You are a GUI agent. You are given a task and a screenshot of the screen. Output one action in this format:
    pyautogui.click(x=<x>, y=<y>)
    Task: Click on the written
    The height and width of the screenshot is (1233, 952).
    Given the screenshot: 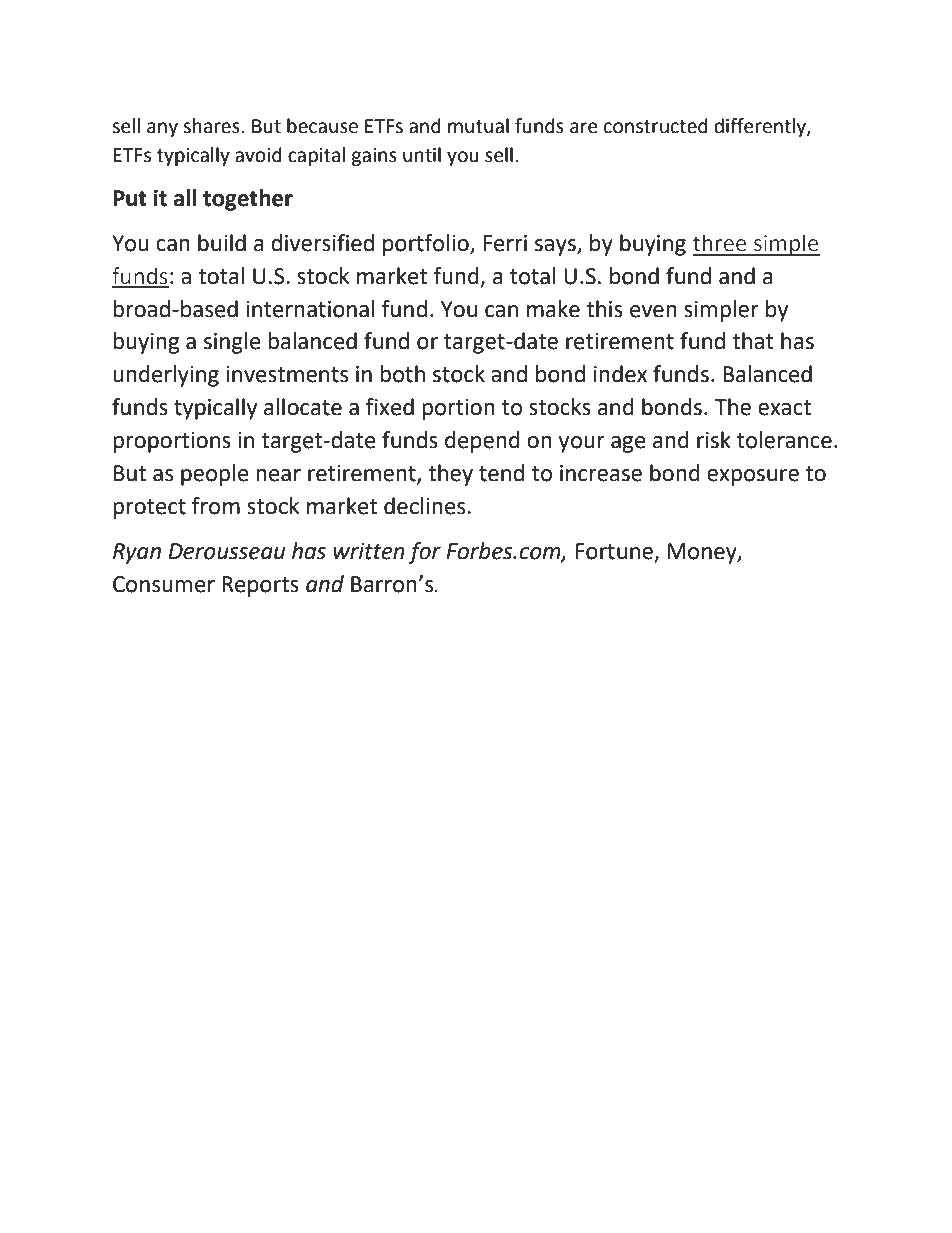 What is the action you would take?
    pyautogui.click(x=369, y=551)
